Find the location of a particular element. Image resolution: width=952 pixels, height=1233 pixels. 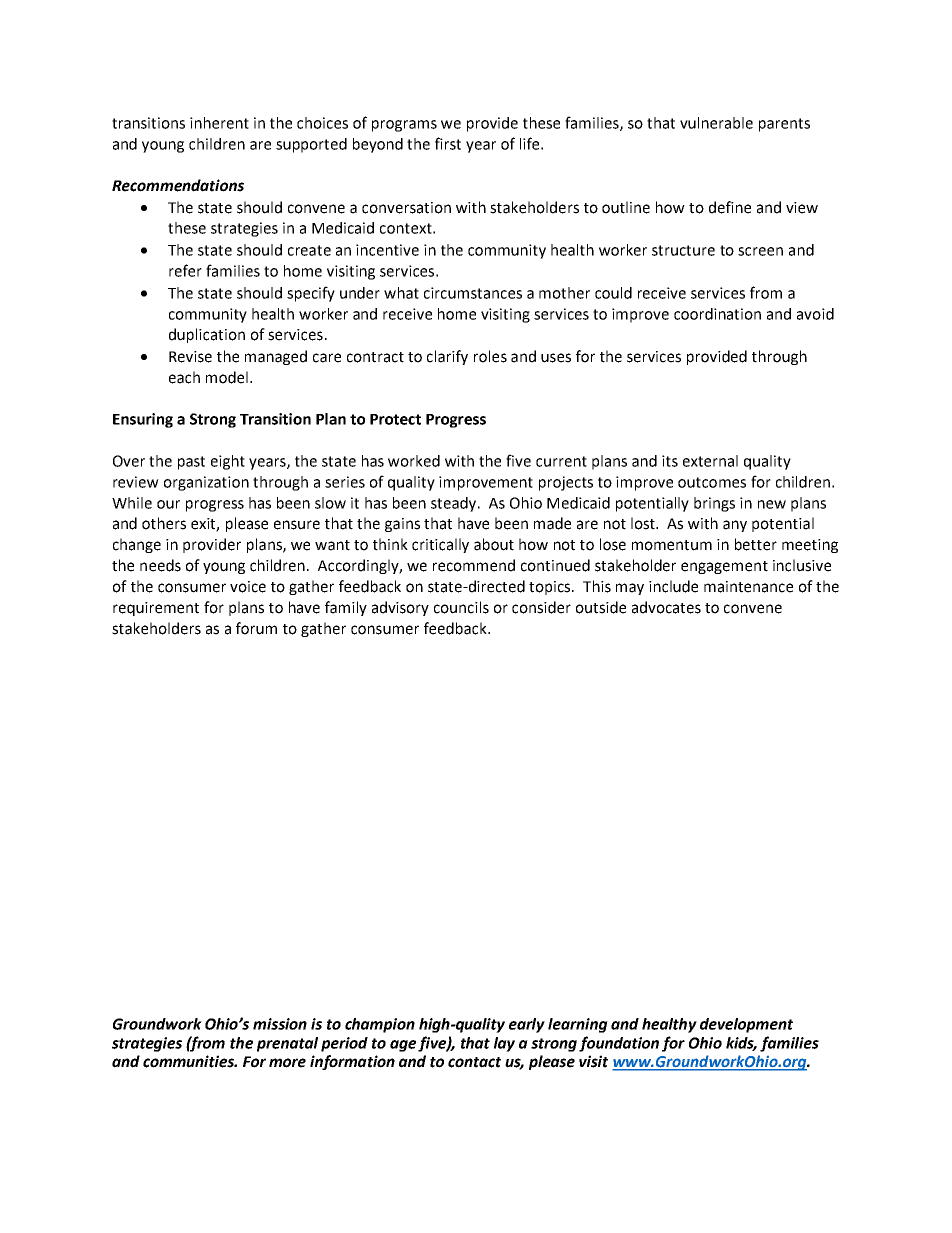

vulnerable is located at coordinates (716, 123).
